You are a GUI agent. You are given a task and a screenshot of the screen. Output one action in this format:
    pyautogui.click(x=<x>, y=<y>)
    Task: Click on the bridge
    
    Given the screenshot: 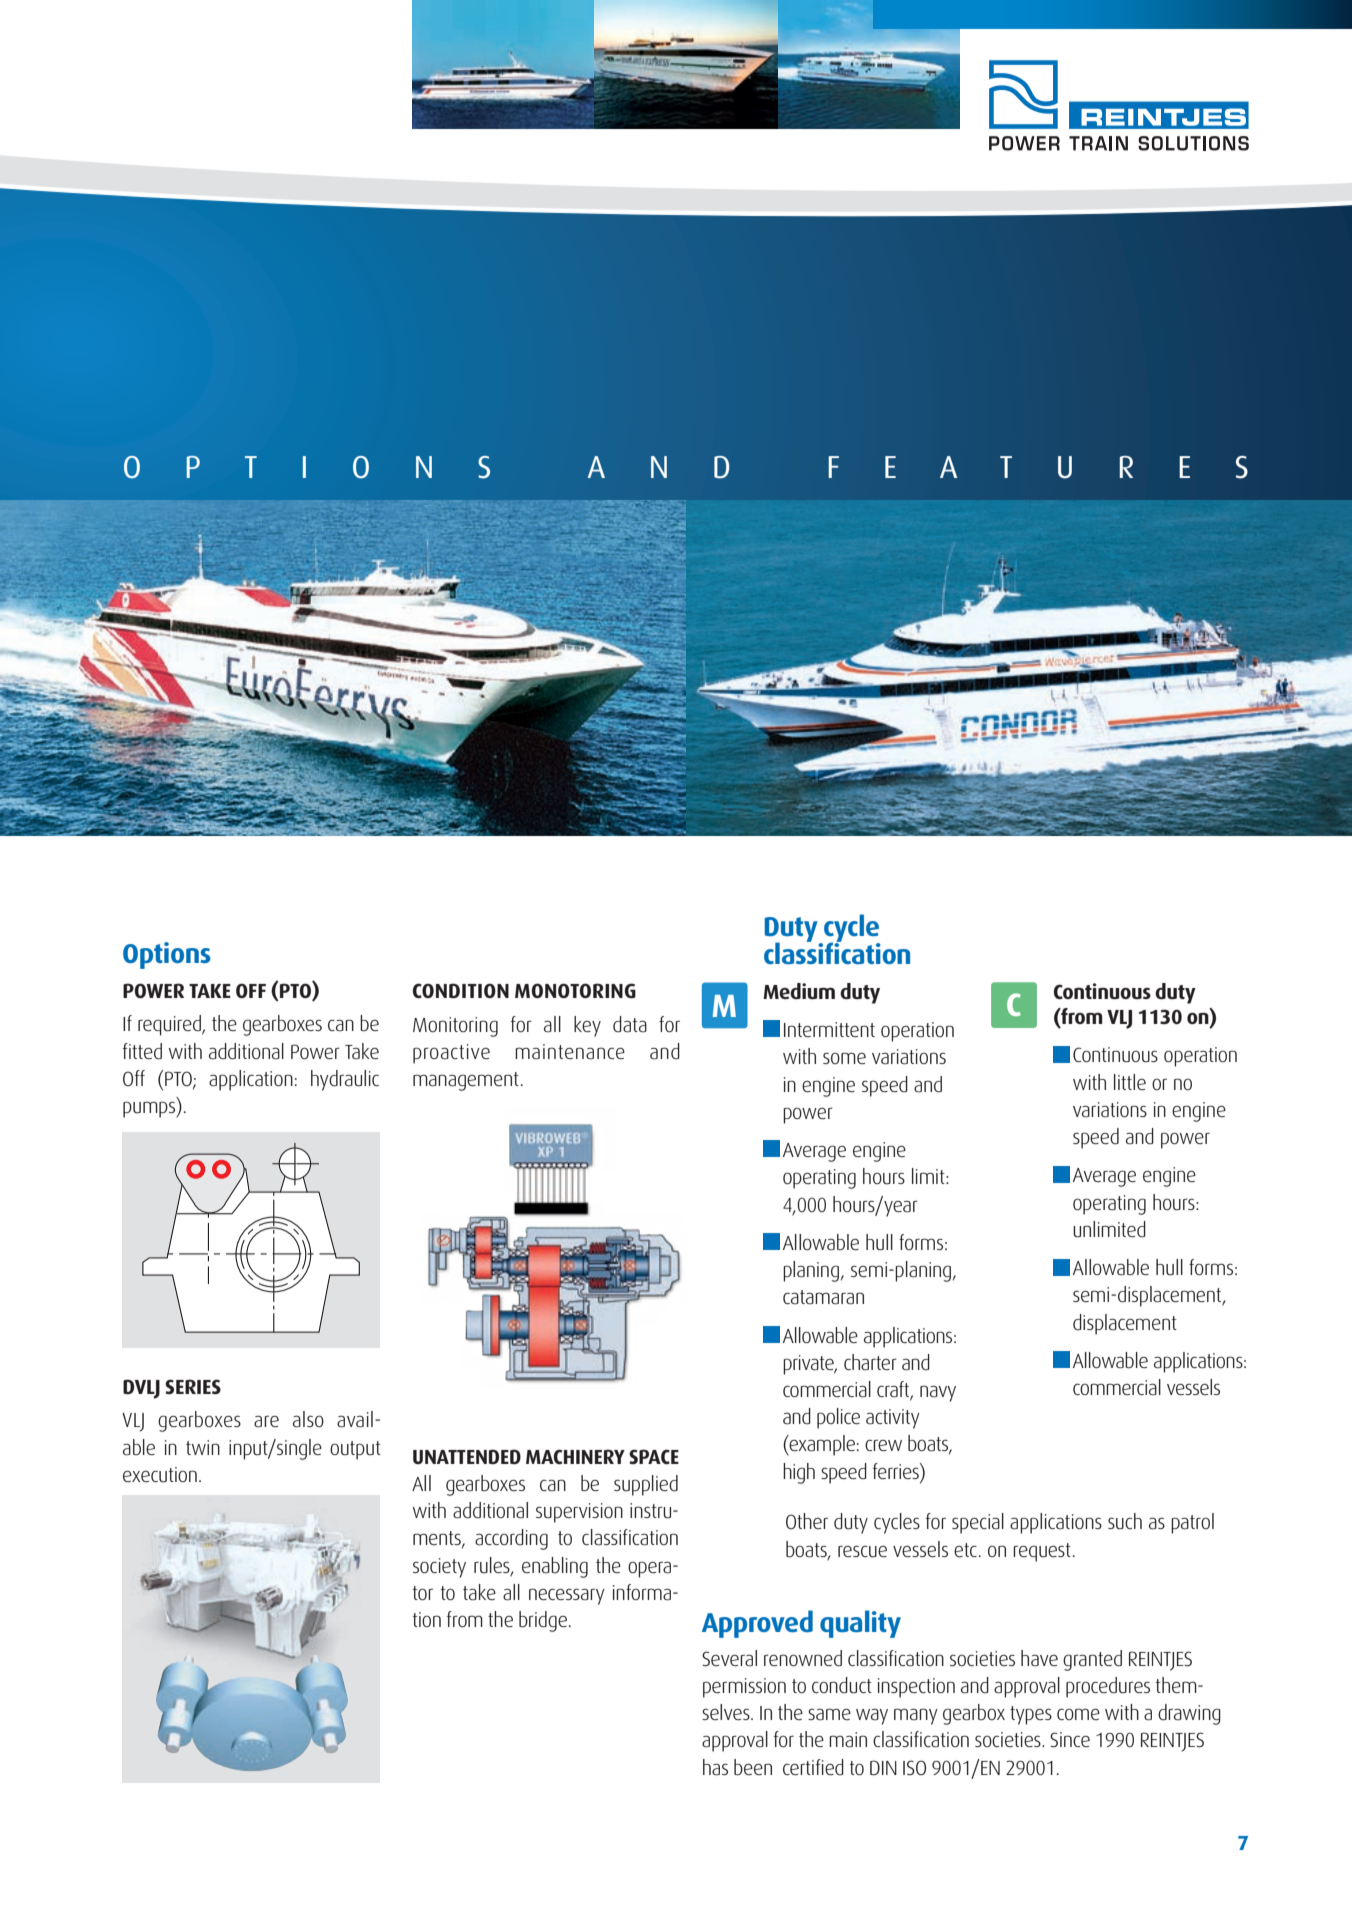 What is the action you would take?
    pyautogui.click(x=543, y=1621)
